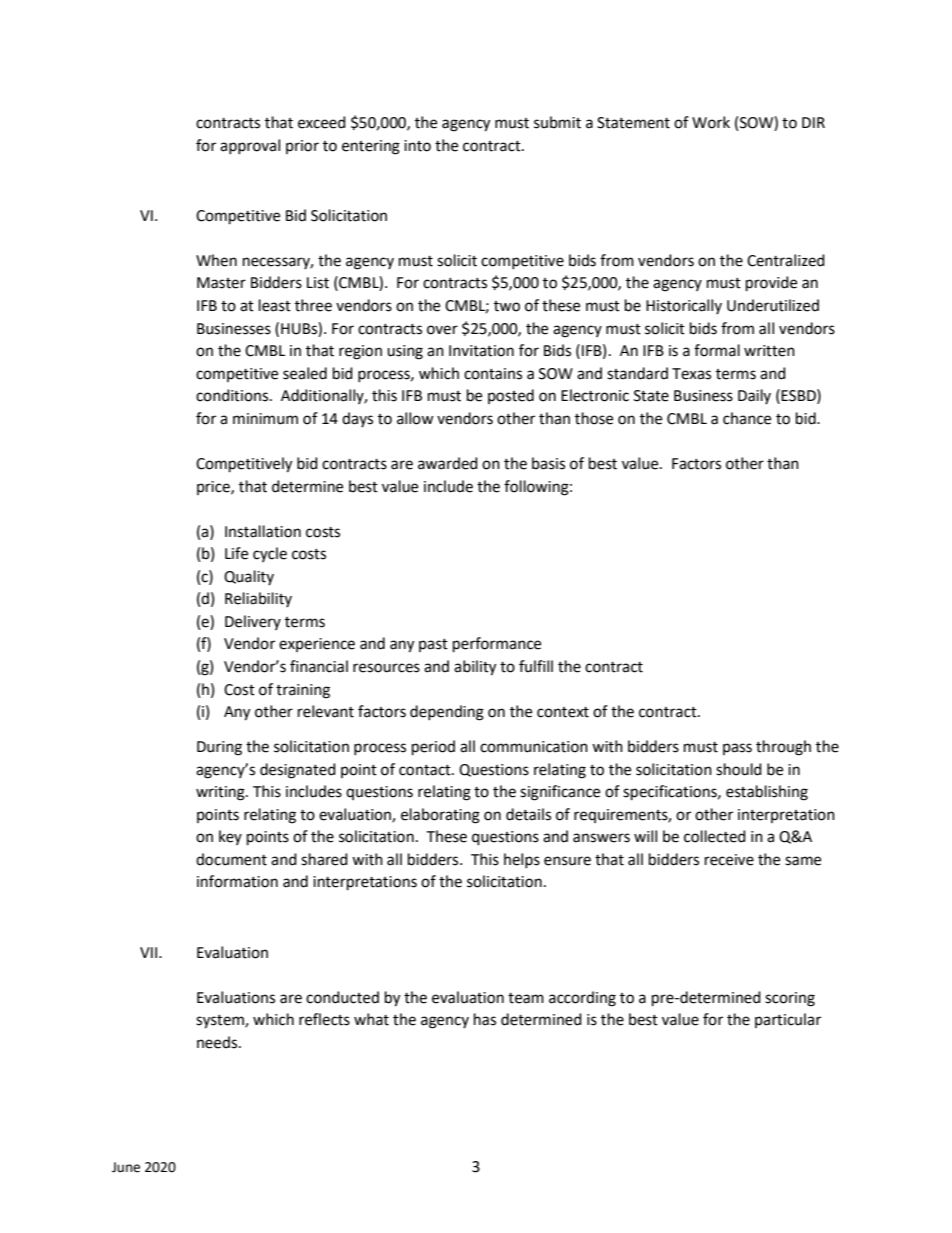  I want to click on elaborating, so click(440, 816).
